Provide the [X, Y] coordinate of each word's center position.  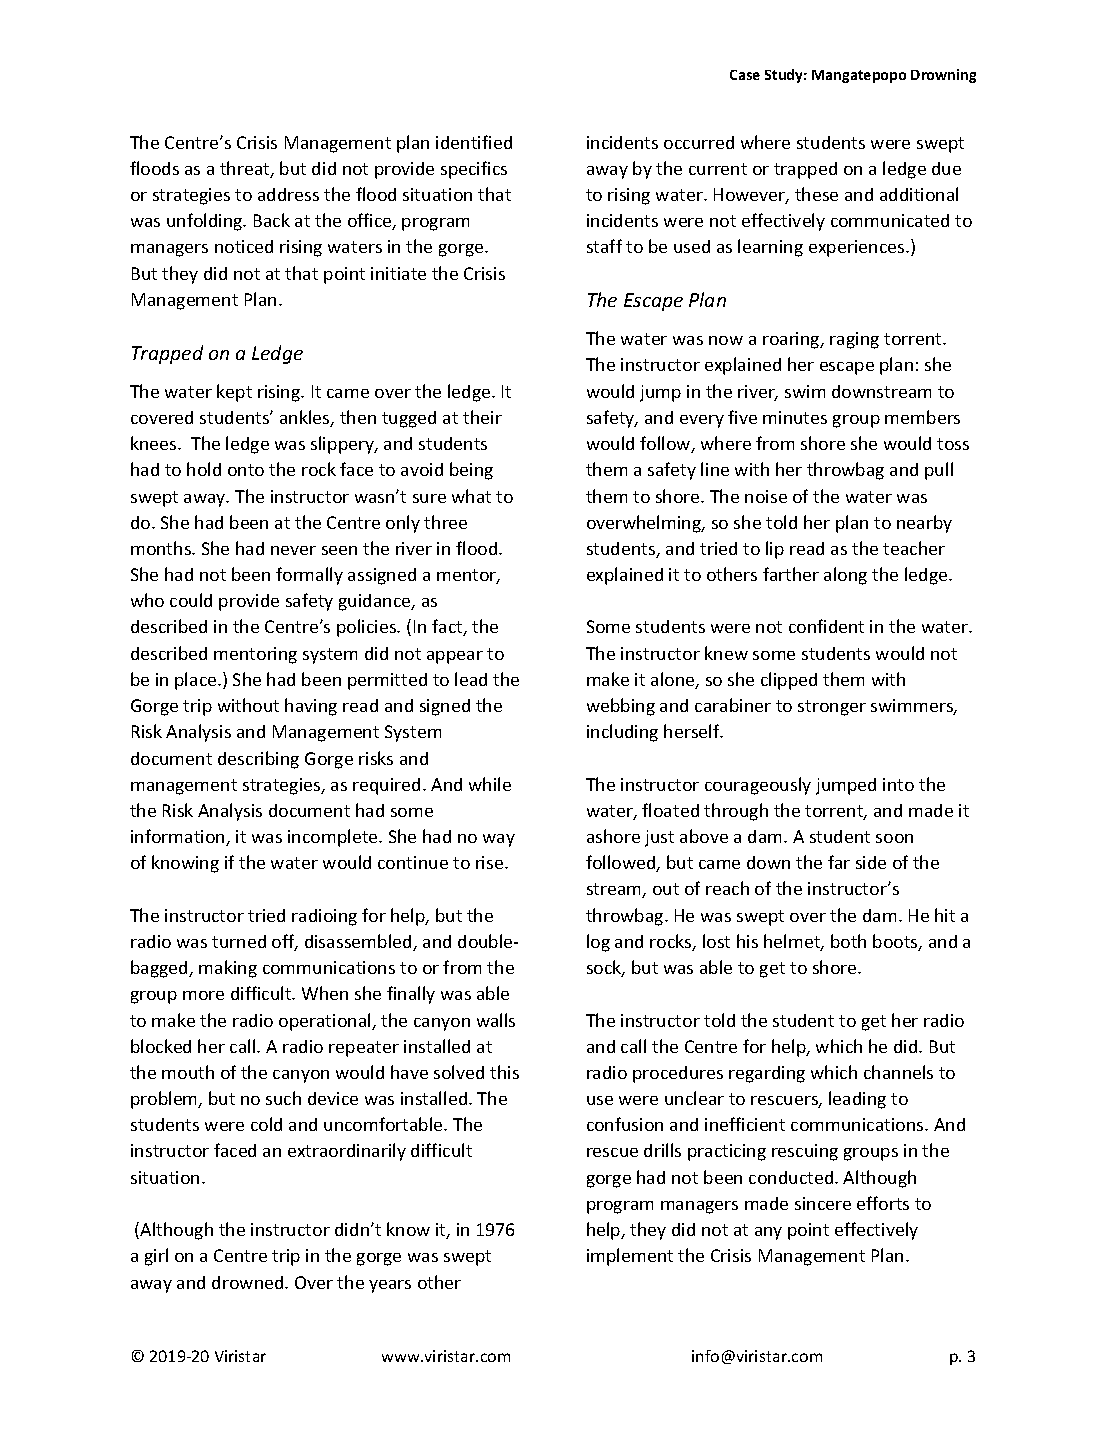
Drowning [943, 76]
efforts [883, 1203]
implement [630, 1257]
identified [474, 142]
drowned [249, 1282]
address [288, 194]
